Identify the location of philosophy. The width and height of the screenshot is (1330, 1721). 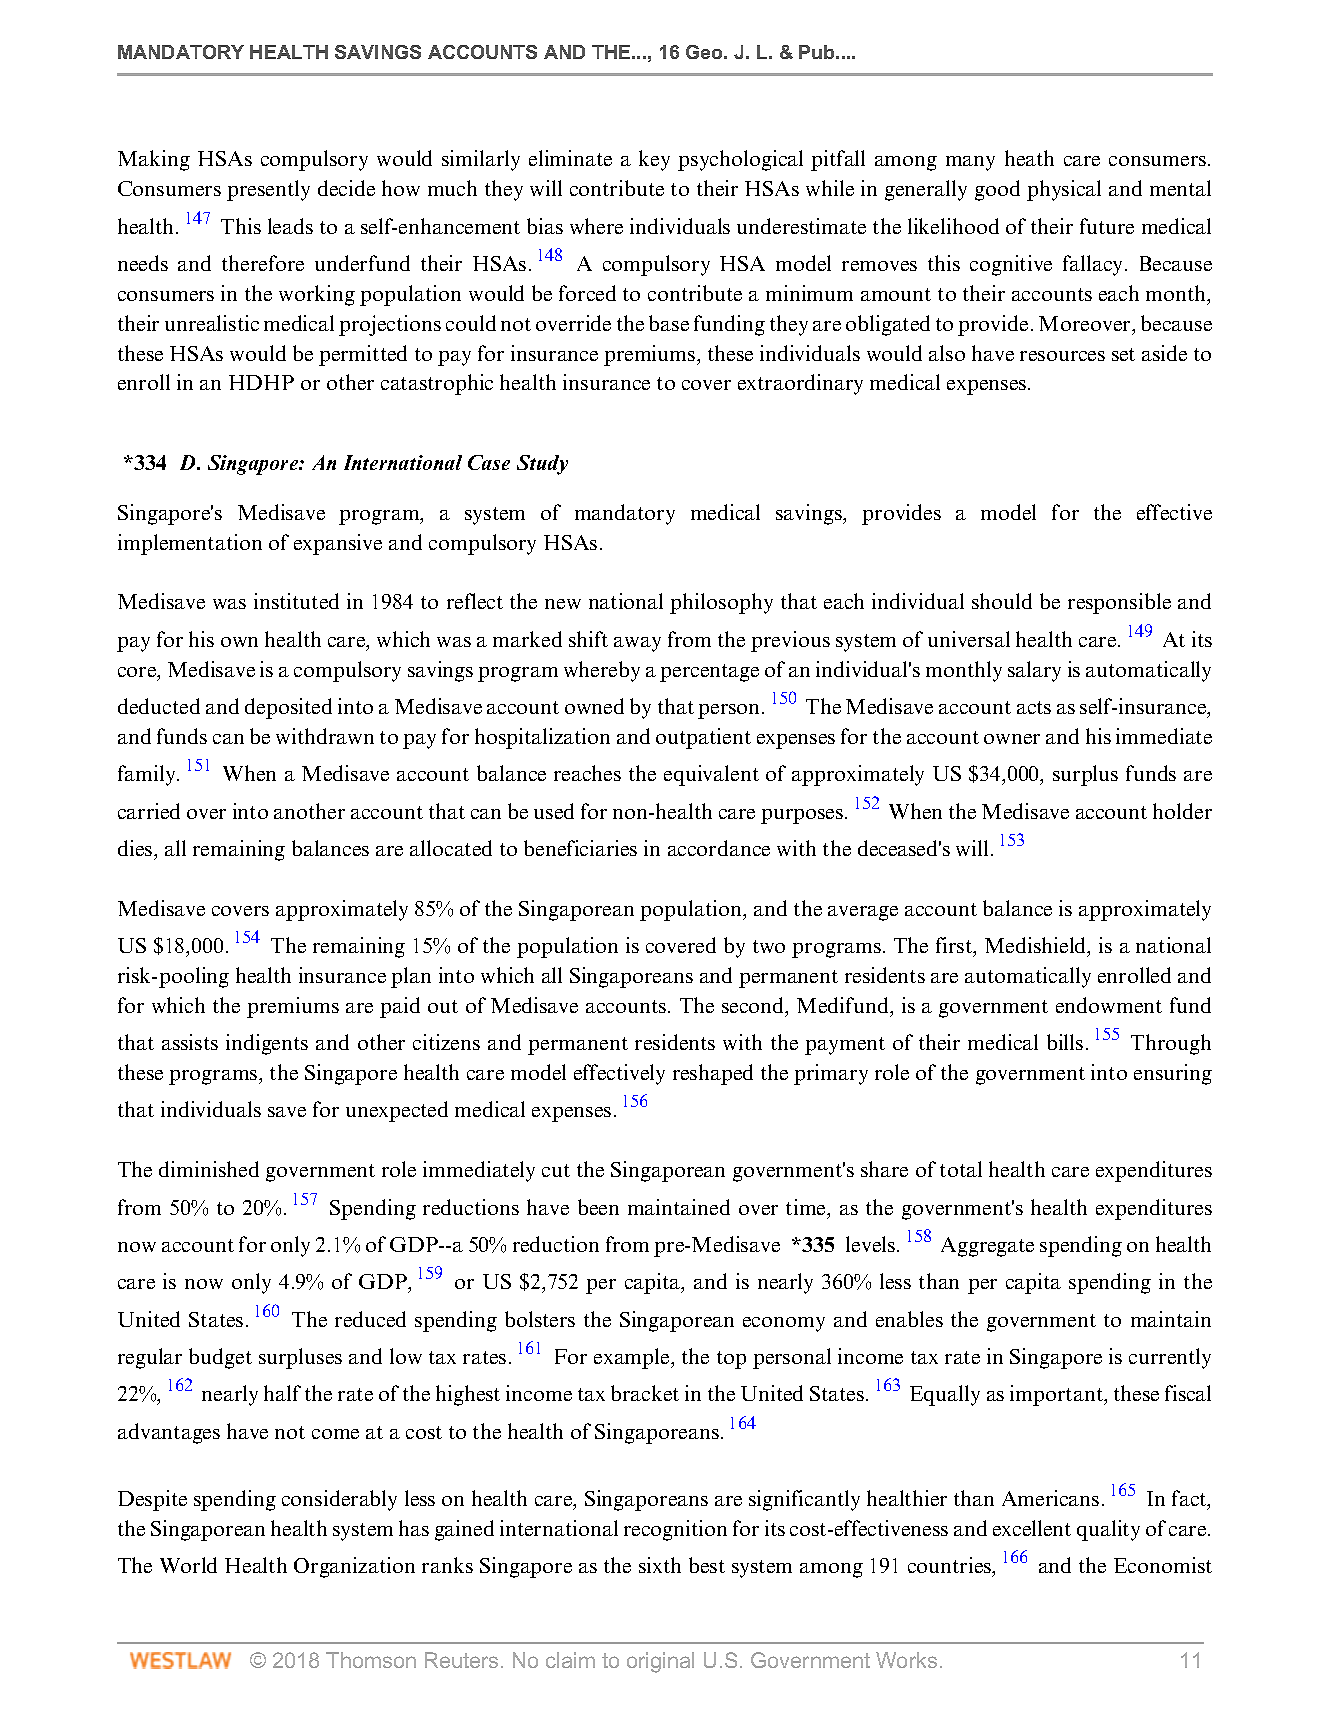
(721, 603).
